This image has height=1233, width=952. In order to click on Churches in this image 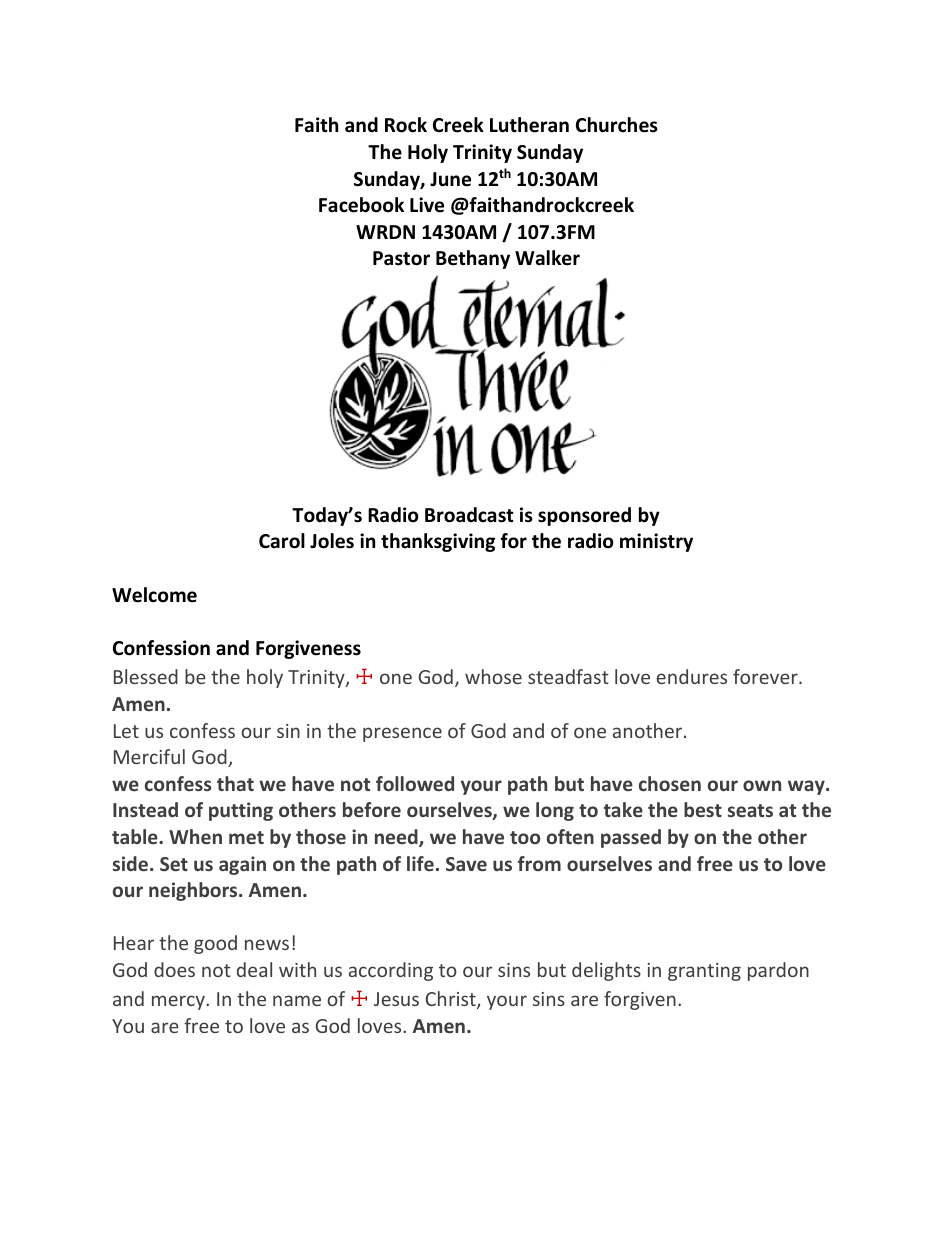, I will do `click(617, 125)`.
